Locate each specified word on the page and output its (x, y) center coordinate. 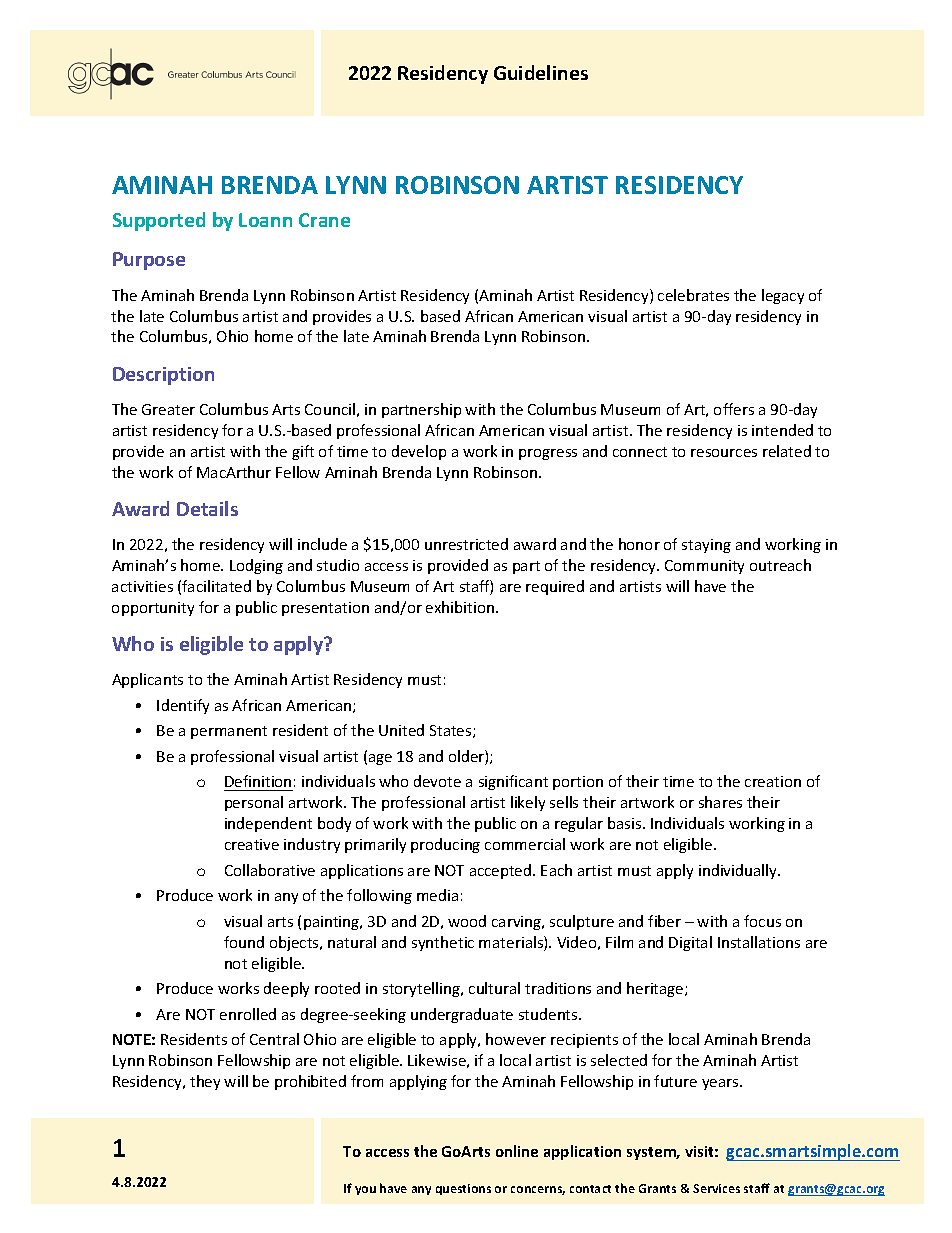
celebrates (693, 295)
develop (419, 452)
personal (254, 803)
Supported (159, 221)
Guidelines (541, 72)
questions (463, 1189)
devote (437, 781)
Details (207, 508)
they (205, 1082)
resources (724, 453)
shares (720, 802)
